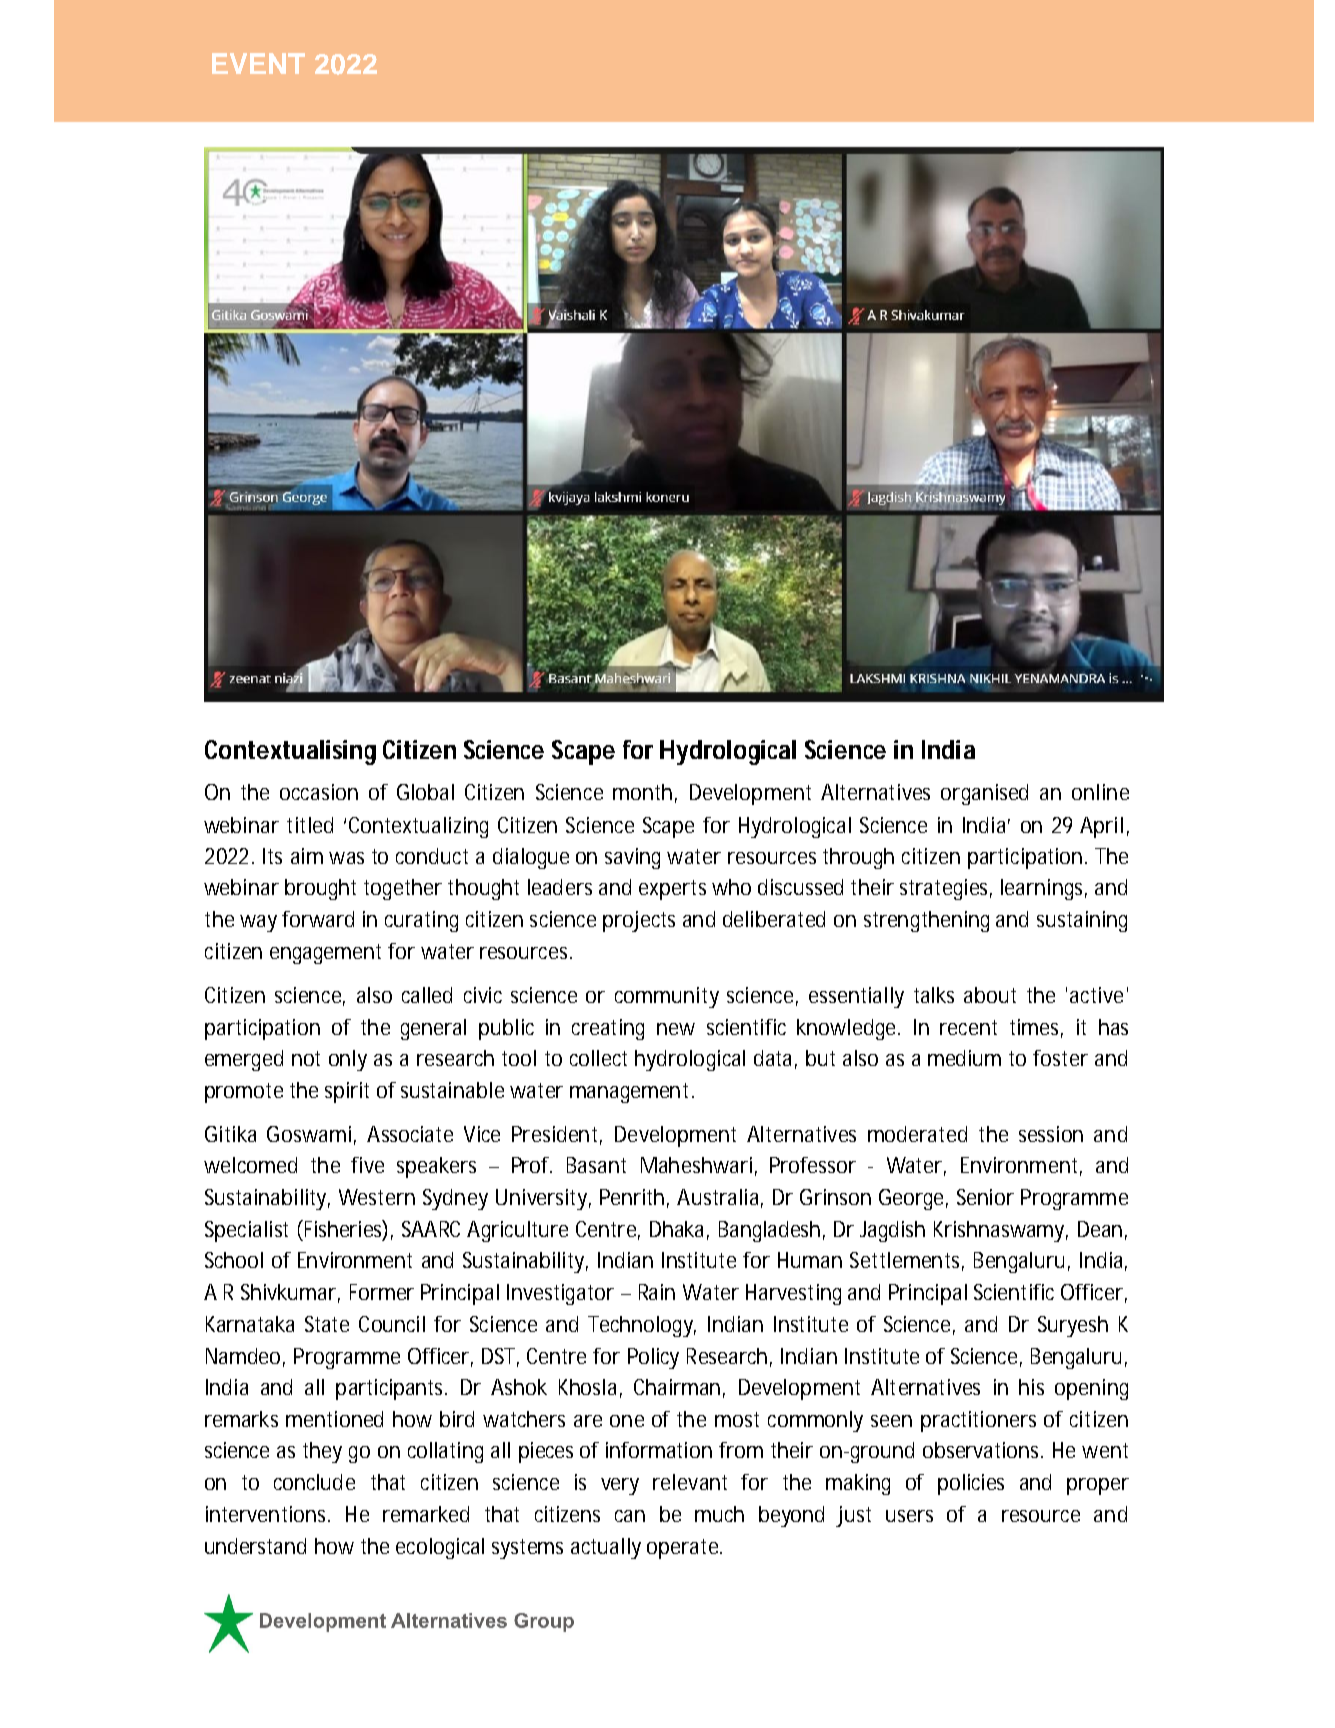 This screenshot has width=1335, height=1728. What do you see at coordinates (984, 794) in the screenshot?
I see `organised` at bounding box center [984, 794].
